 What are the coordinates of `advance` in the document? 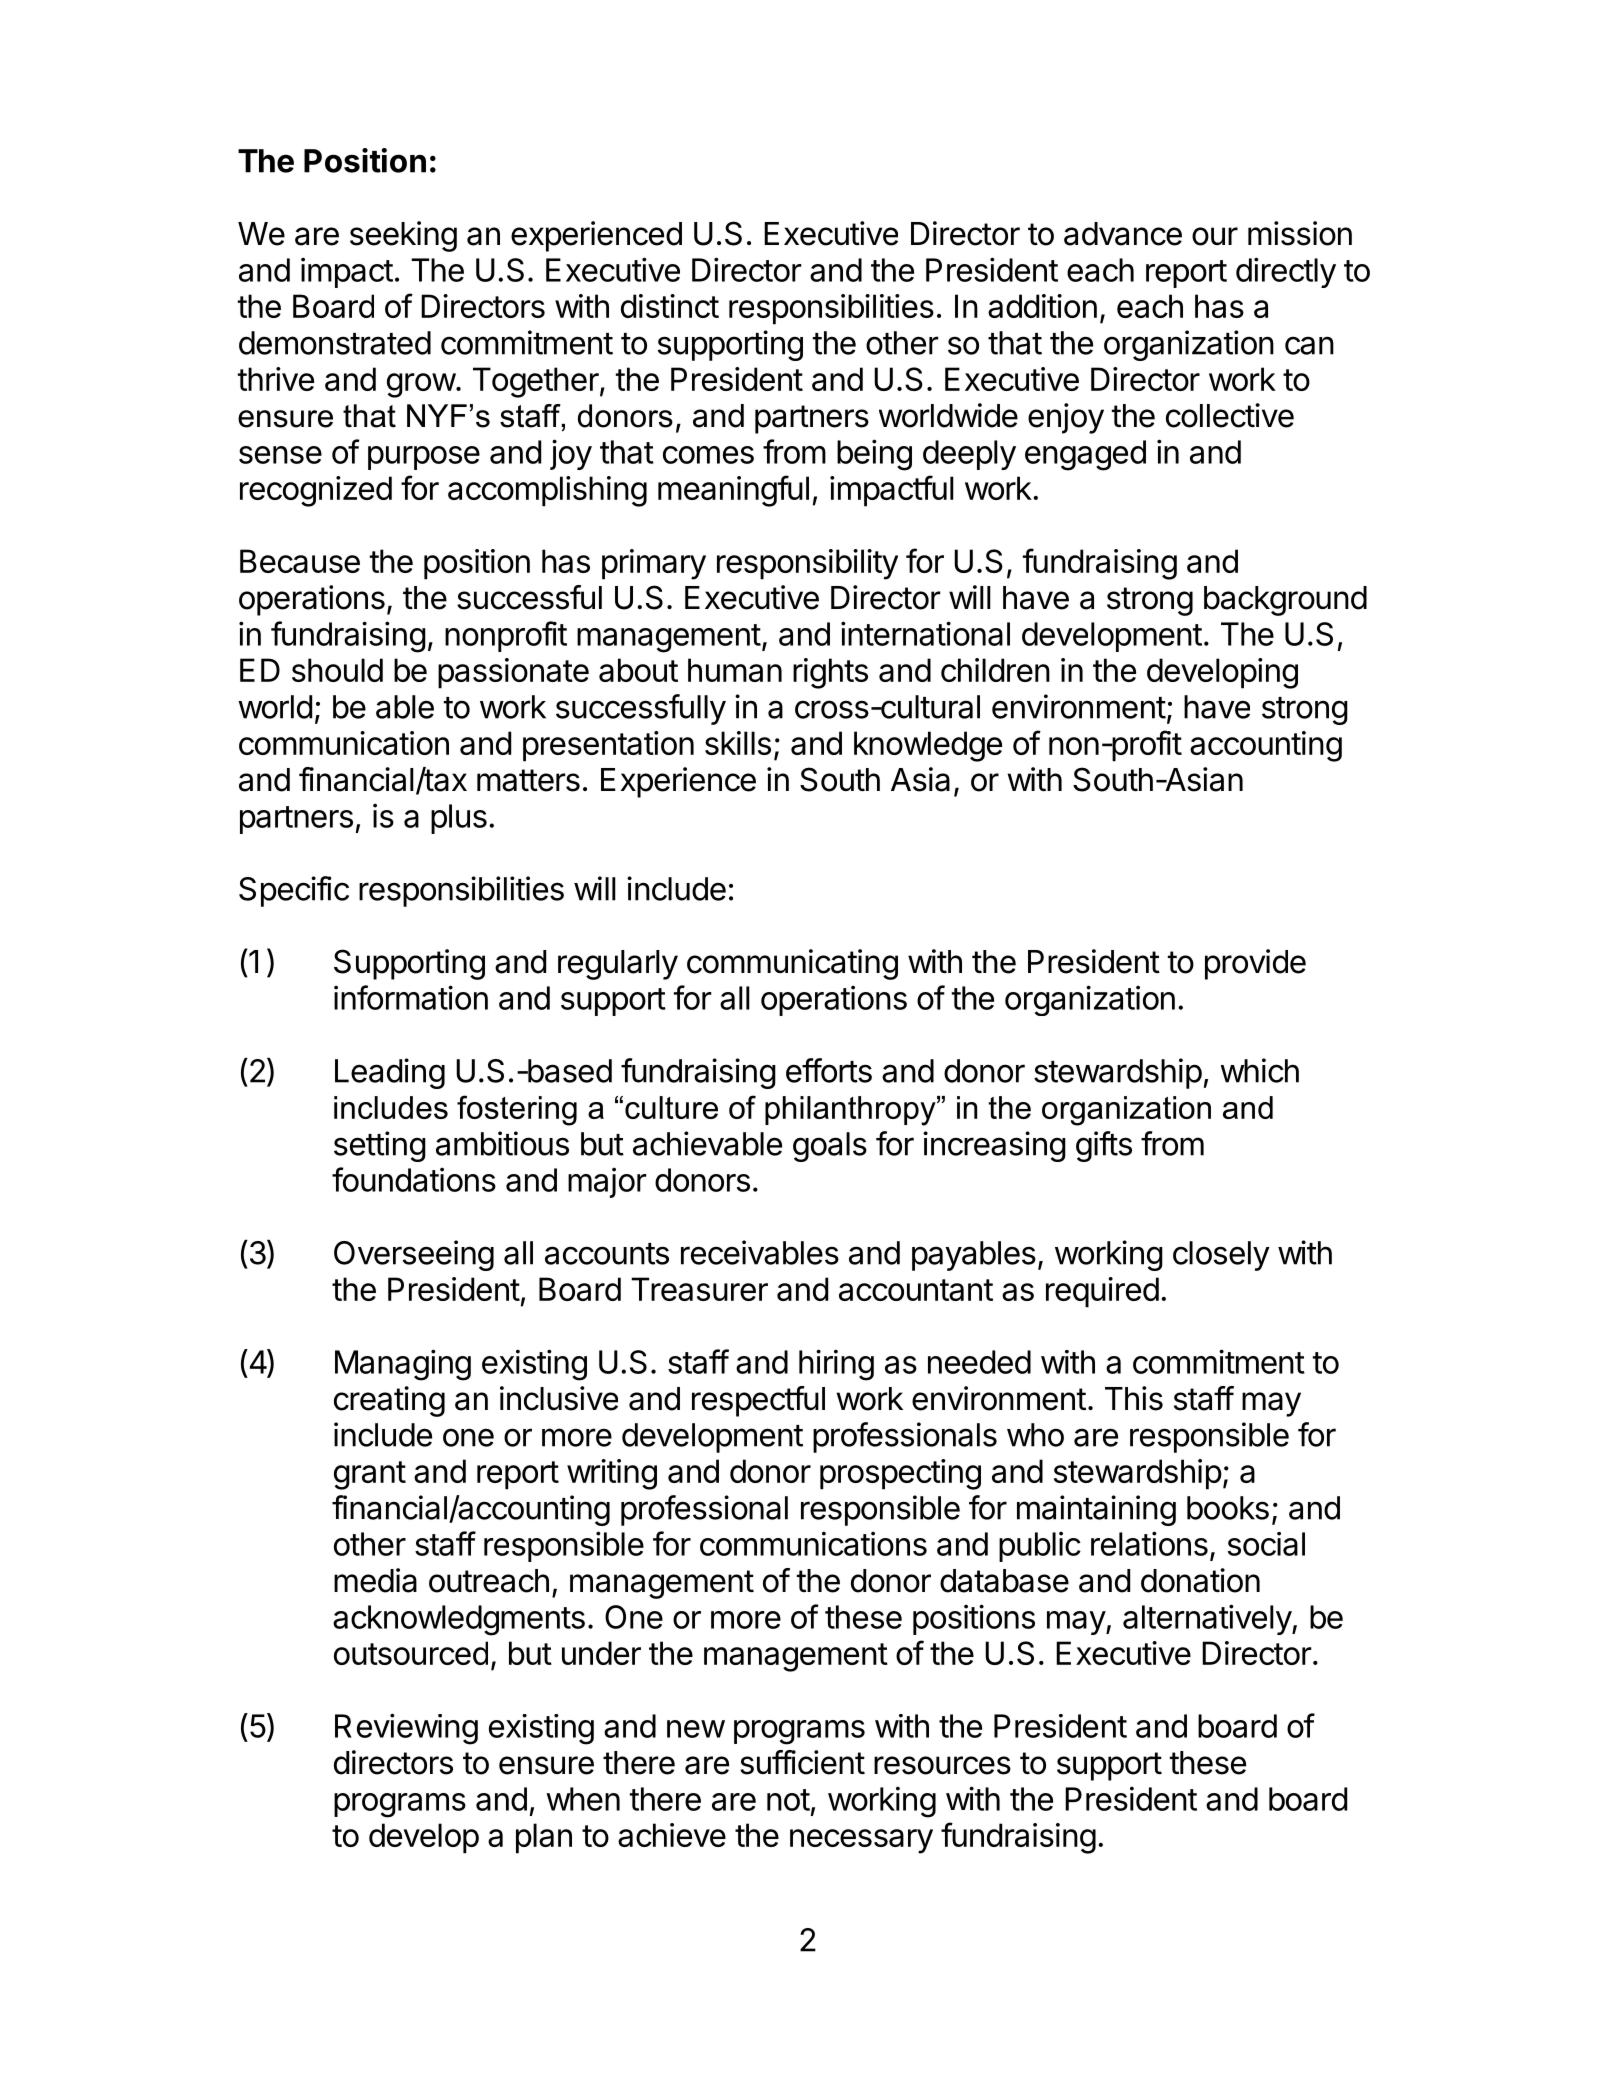 It's located at (1123, 234).
